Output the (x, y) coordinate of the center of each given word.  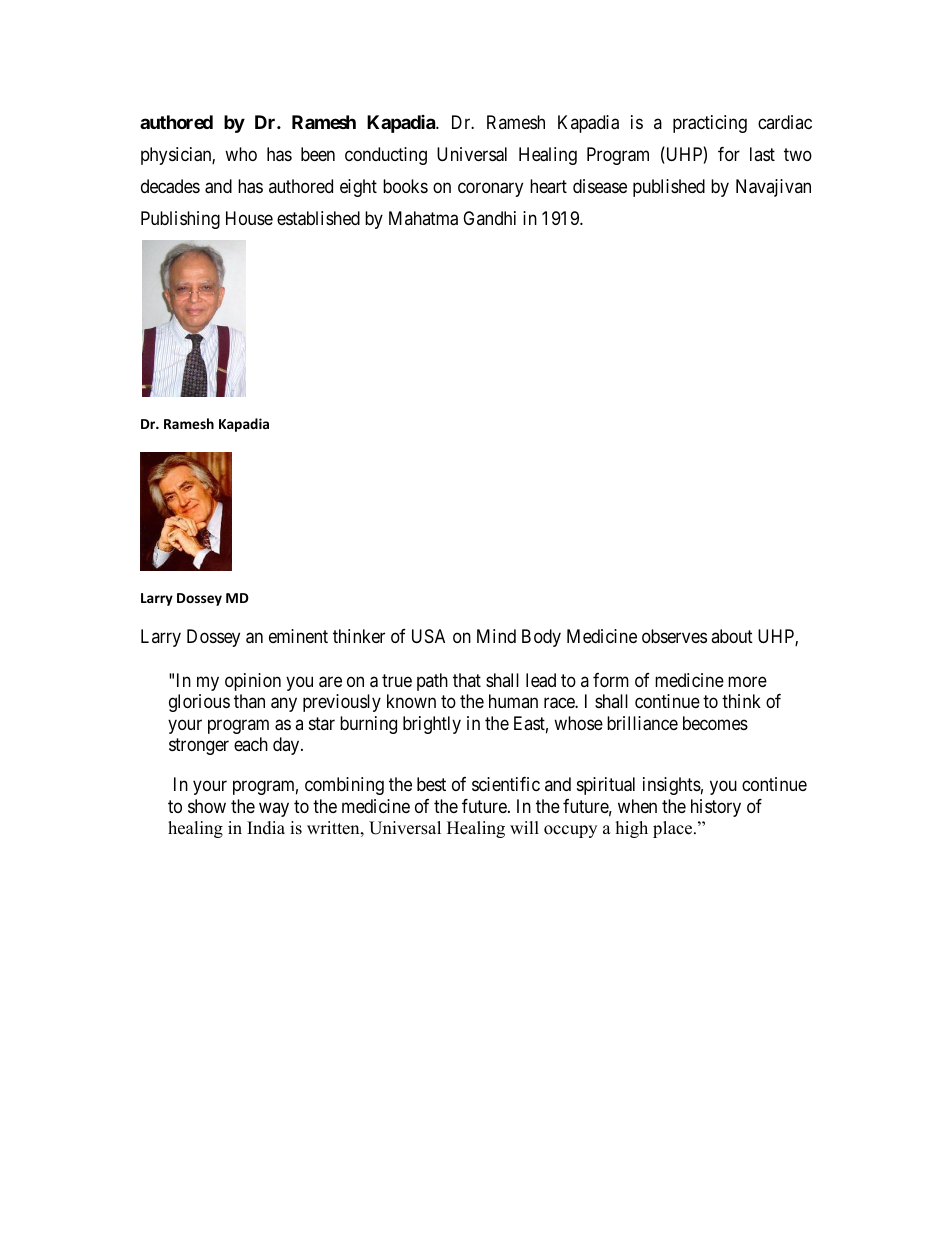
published (669, 188)
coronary (490, 190)
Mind (496, 636)
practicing (710, 124)
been (318, 154)
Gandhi (489, 218)
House (249, 218)
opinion (253, 682)
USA (428, 636)
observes (674, 636)
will (524, 827)
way (274, 809)
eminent (298, 636)
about (732, 636)
